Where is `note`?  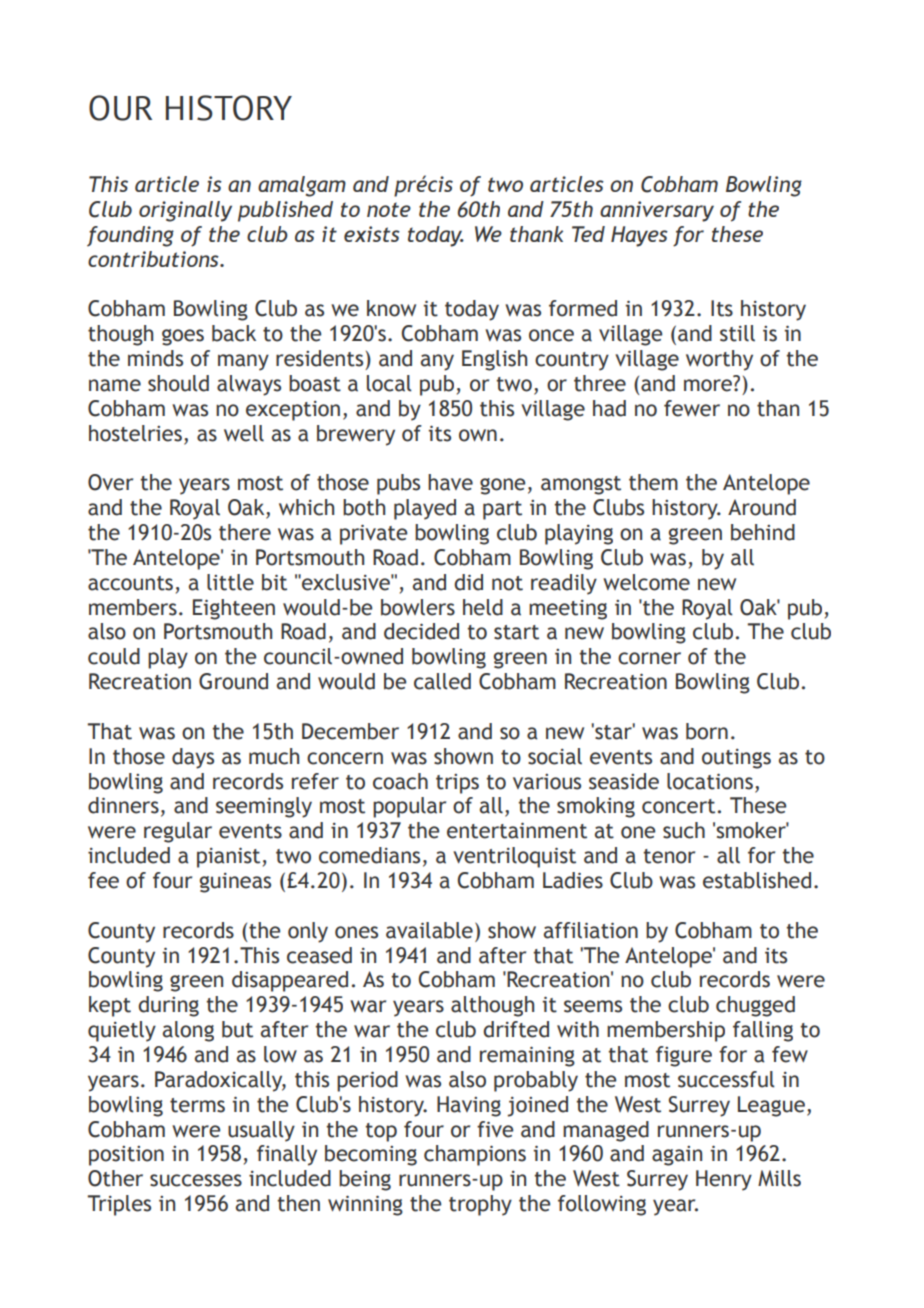
note is located at coordinates (389, 209).
